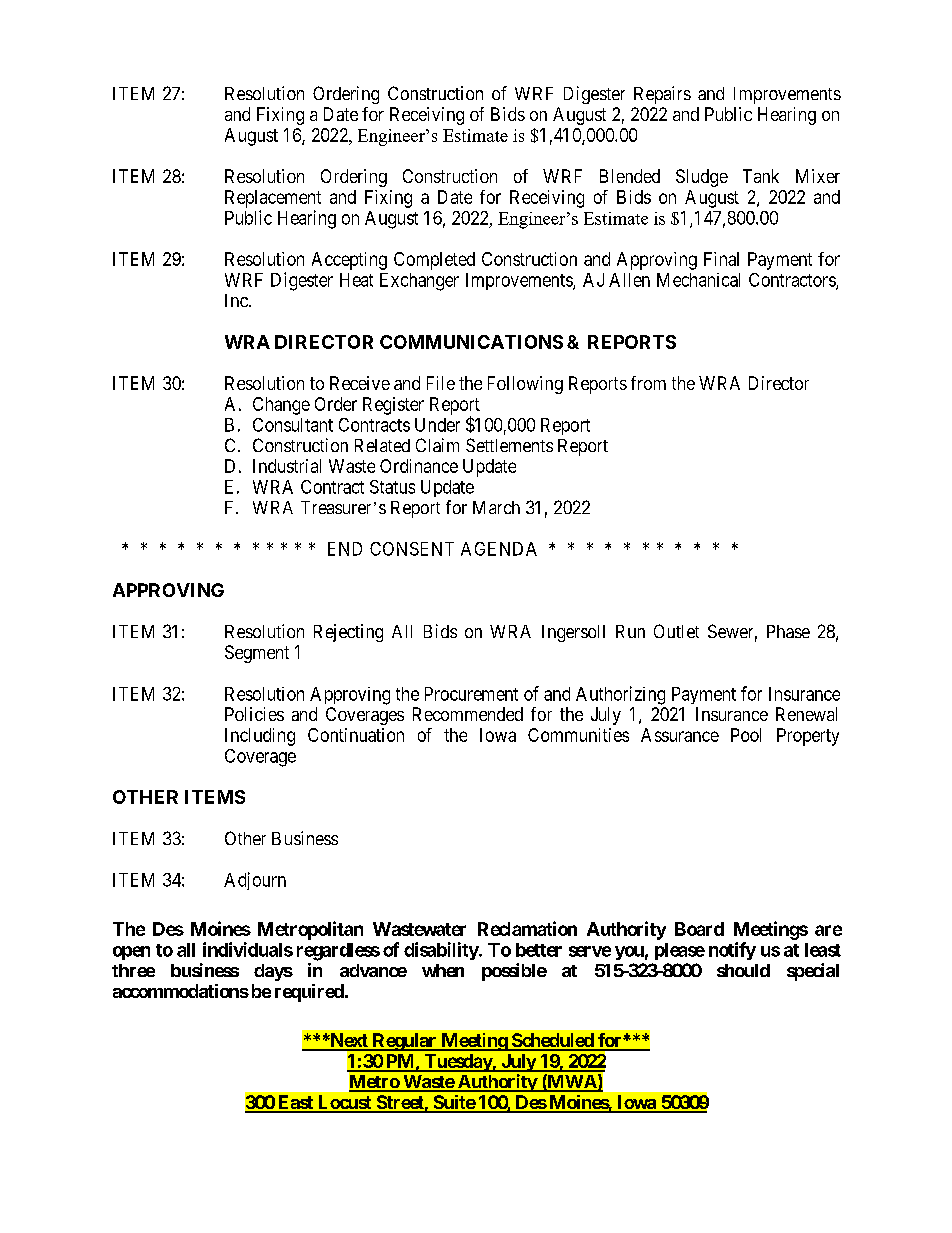 Image resolution: width=952 pixels, height=1233 pixels. Describe the element at coordinates (761, 176) in the document. I see `Tank` at that location.
